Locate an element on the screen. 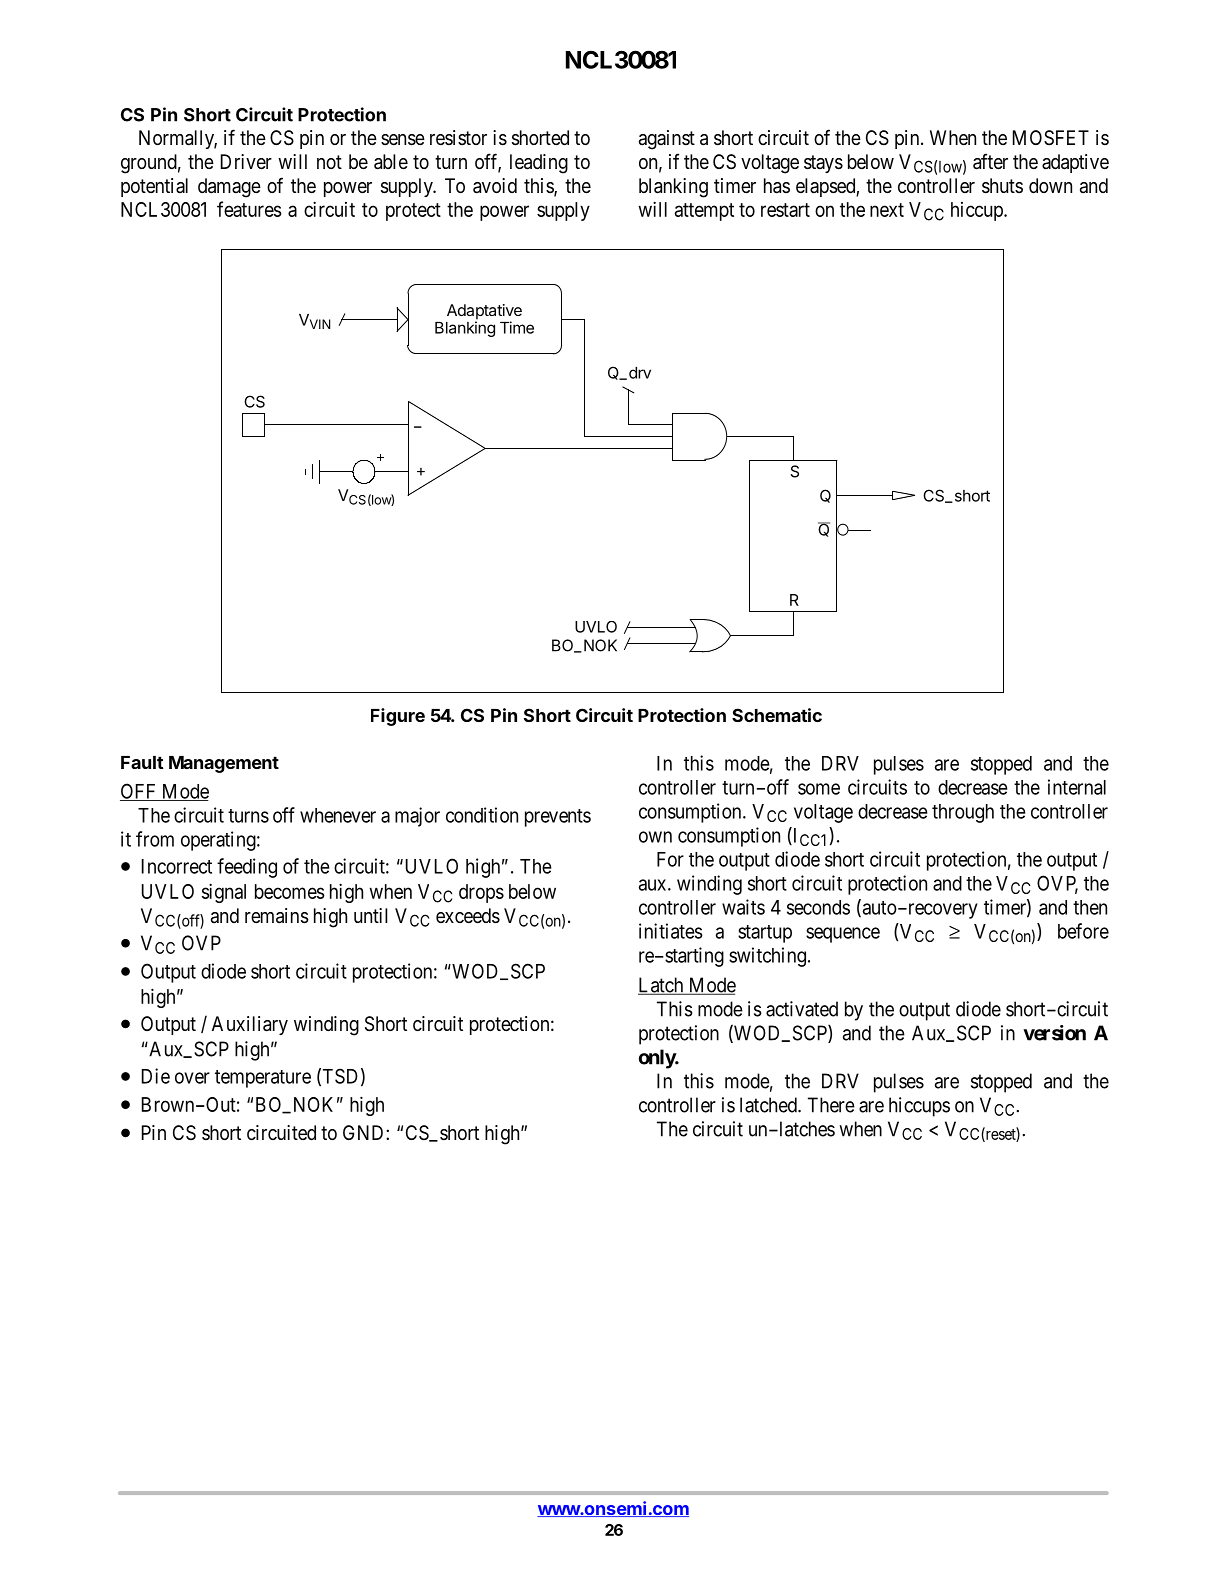 This screenshot has height=1589, width=1228. Management is located at coordinates (224, 764).
